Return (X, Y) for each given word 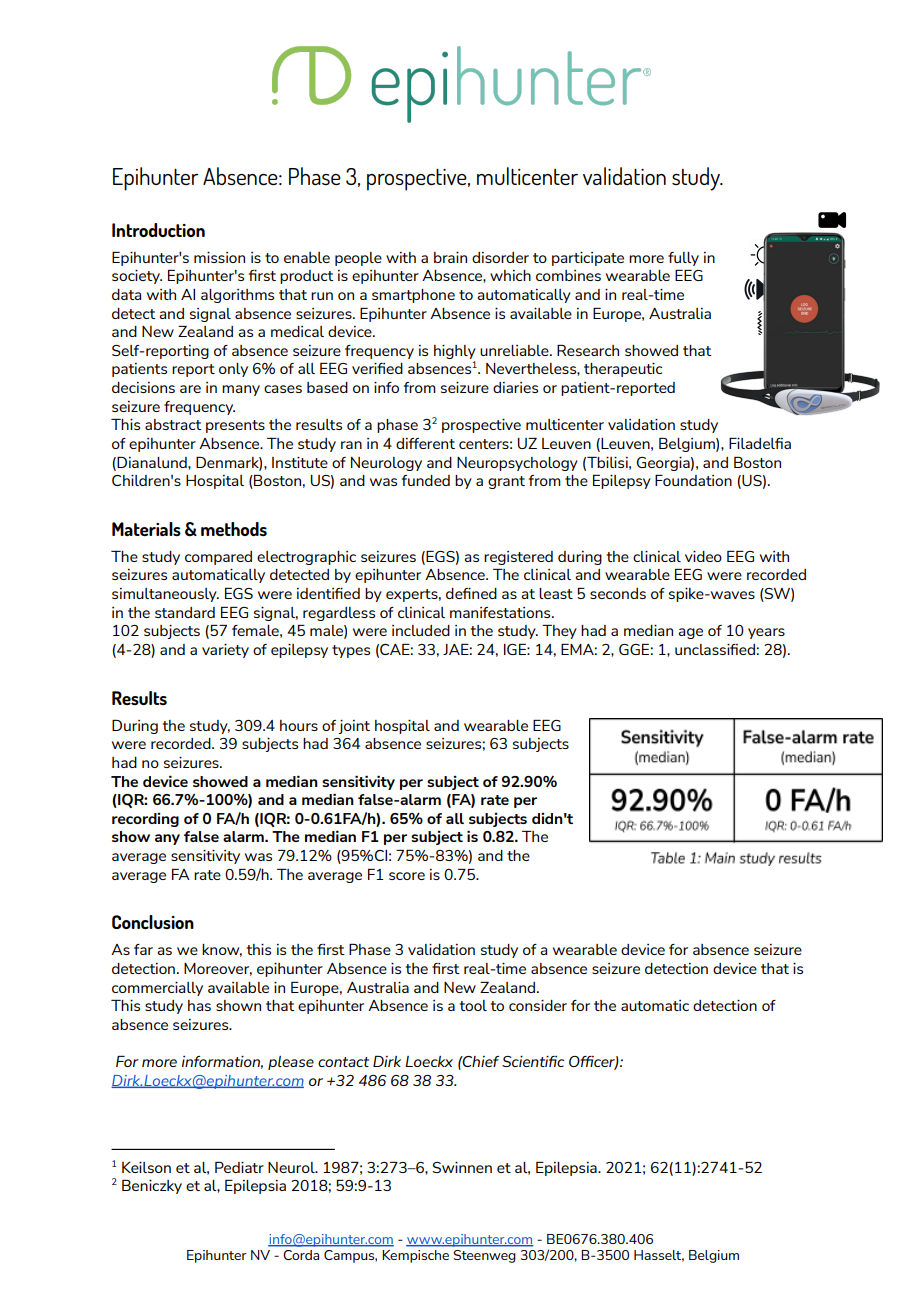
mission (219, 257)
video (703, 556)
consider (538, 1005)
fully (683, 259)
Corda (301, 1255)
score (407, 876)
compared (218, 558)
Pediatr (239, 1167)
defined (471, 593)
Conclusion (153, 922)
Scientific (533, 1061)
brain (450, 257)
